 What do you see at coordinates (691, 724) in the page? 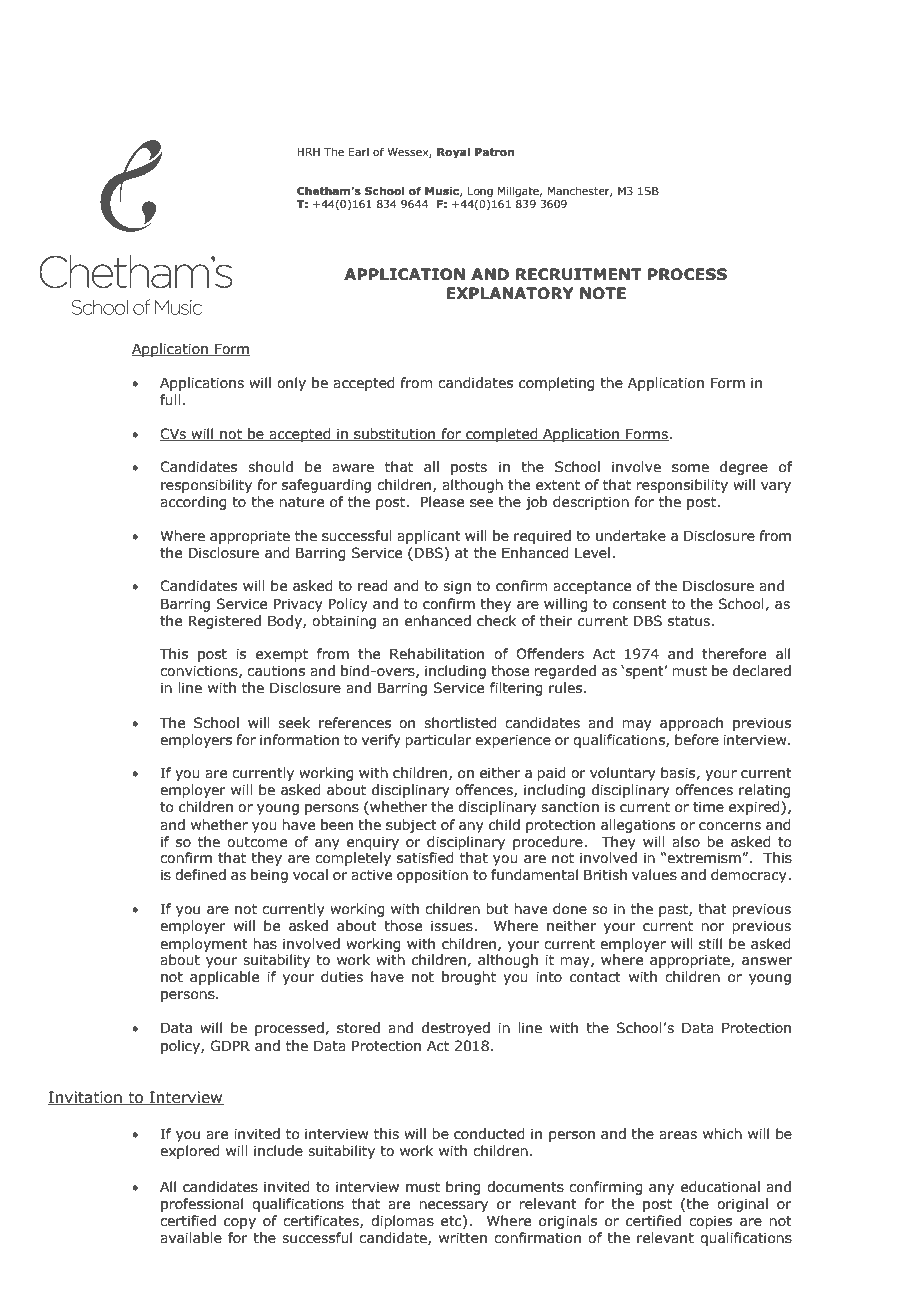
I see `approach` at bounding box center [691, 724].
